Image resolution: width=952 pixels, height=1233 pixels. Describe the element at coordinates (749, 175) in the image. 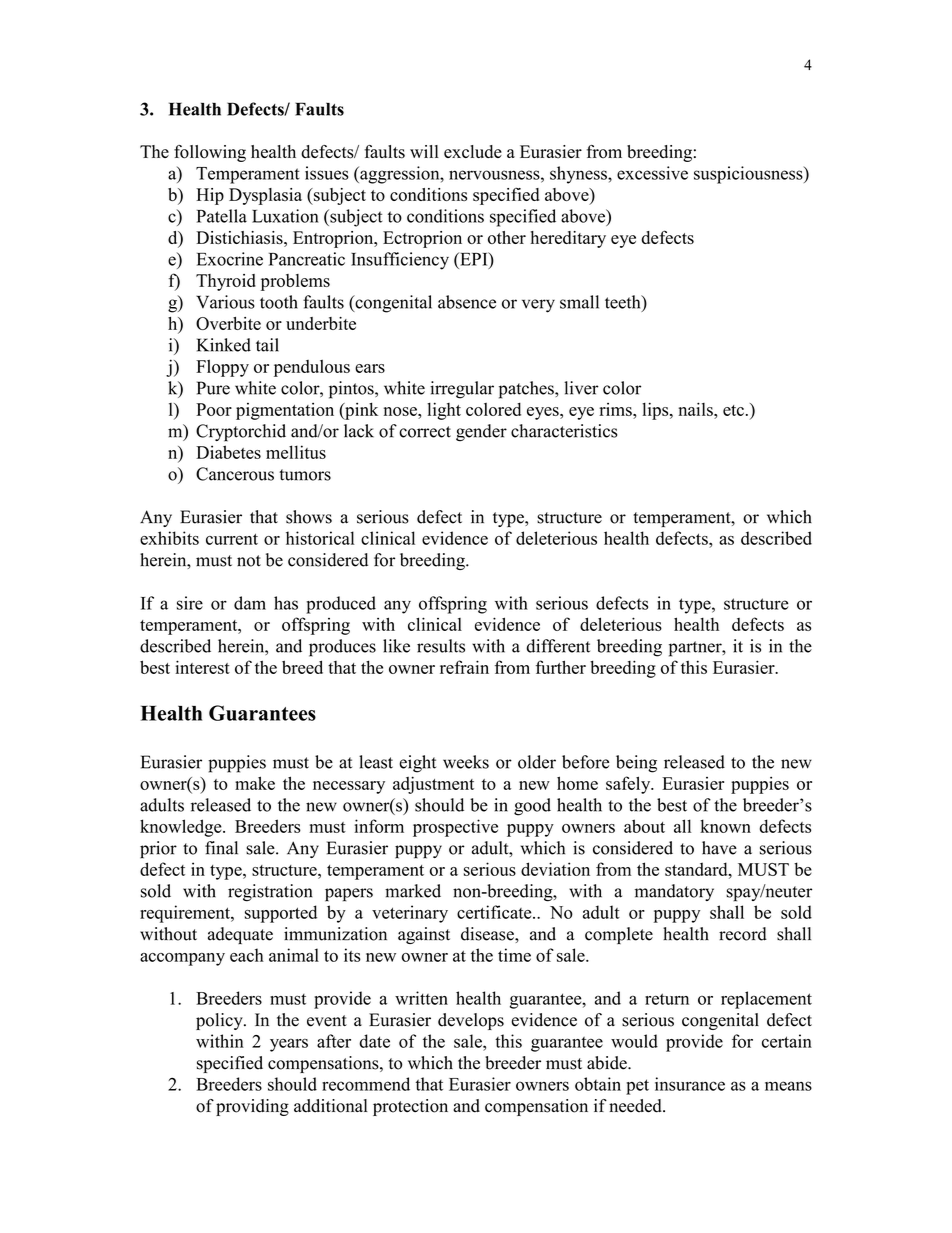

I see `suspiciousness` at that location.
